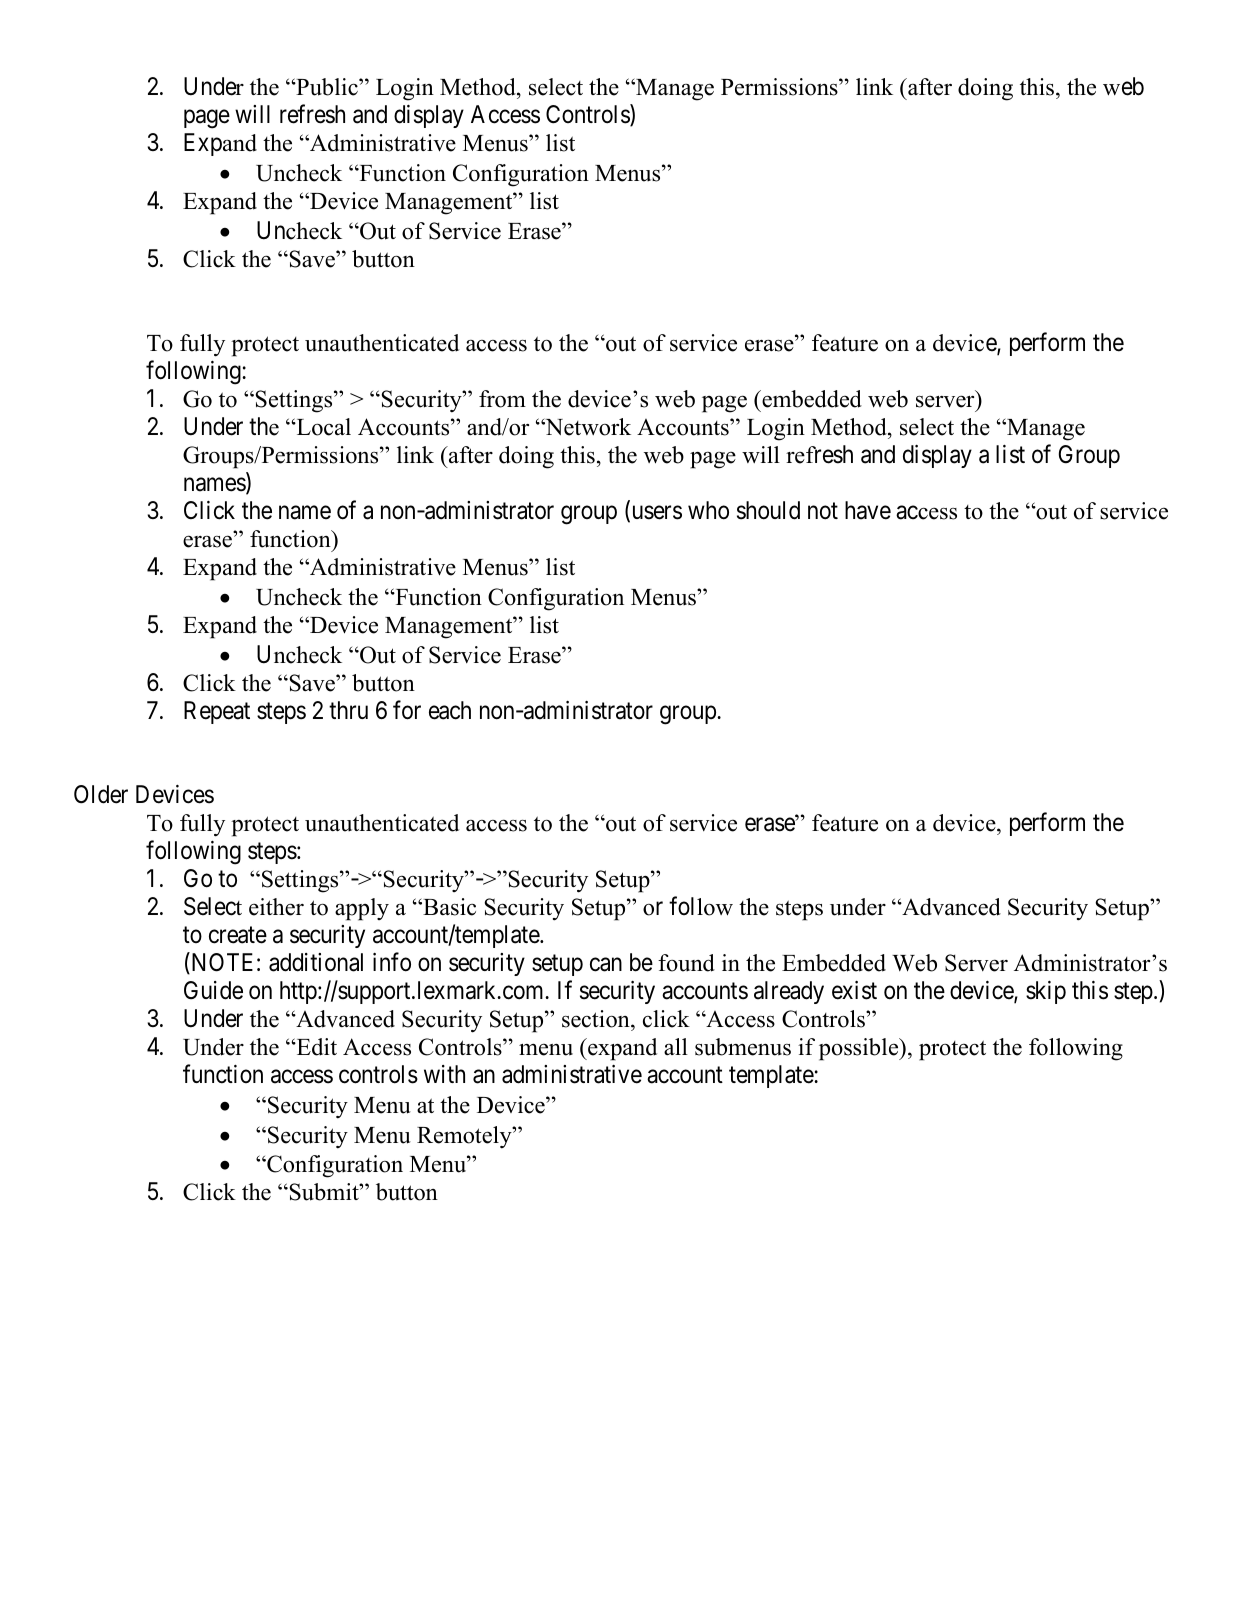 The image size is (1243, 1608). I want to click on have, so click(868, 510).
